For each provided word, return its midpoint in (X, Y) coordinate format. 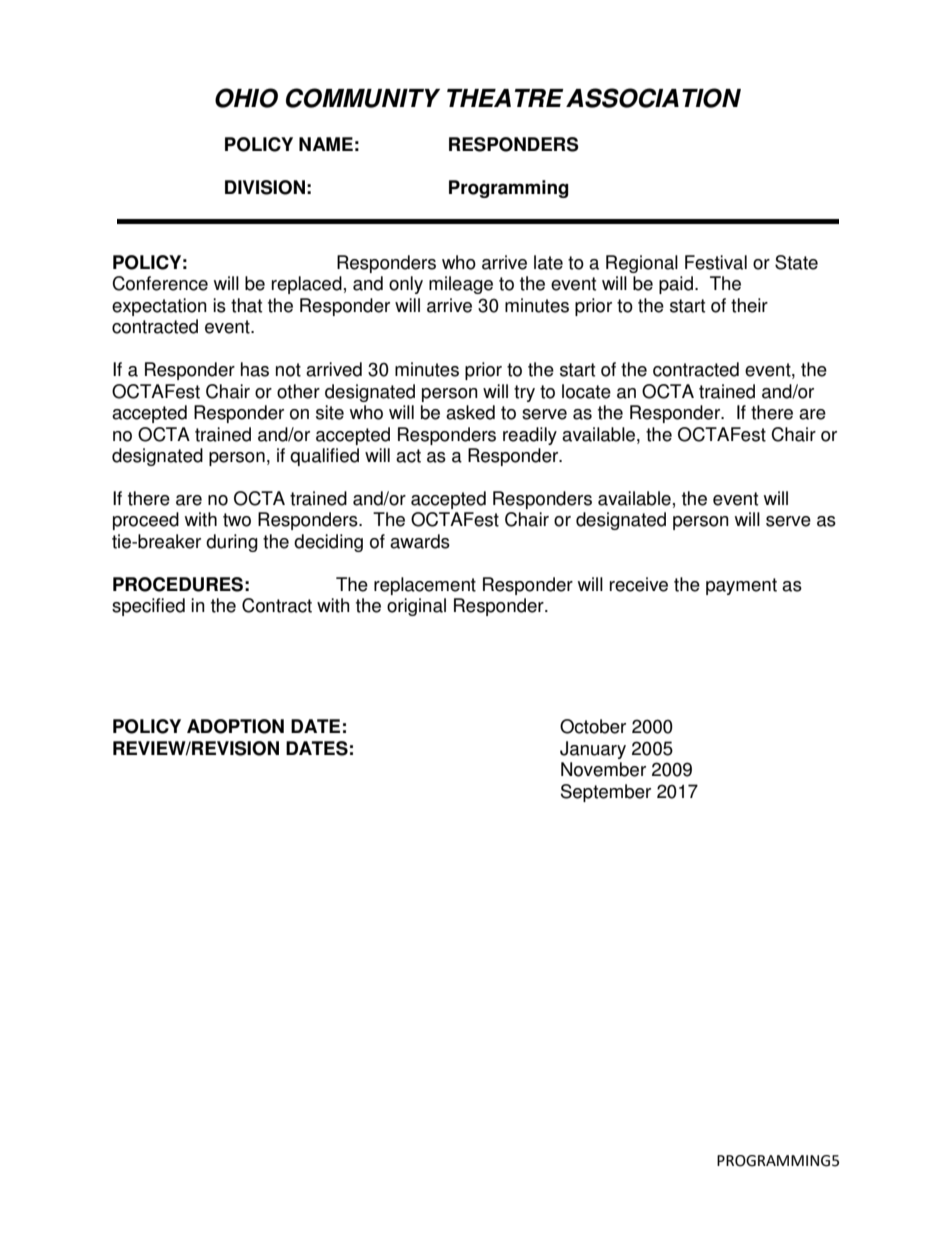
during (232, 543)
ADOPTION (235, 726)
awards (420, 541)
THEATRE (505, 98)
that (246, 305)
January (593, 750)
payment (741, 586)
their (749, 305)
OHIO (246, 98)
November (603, 769)
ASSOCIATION (653, 98)
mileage (461, 285)
